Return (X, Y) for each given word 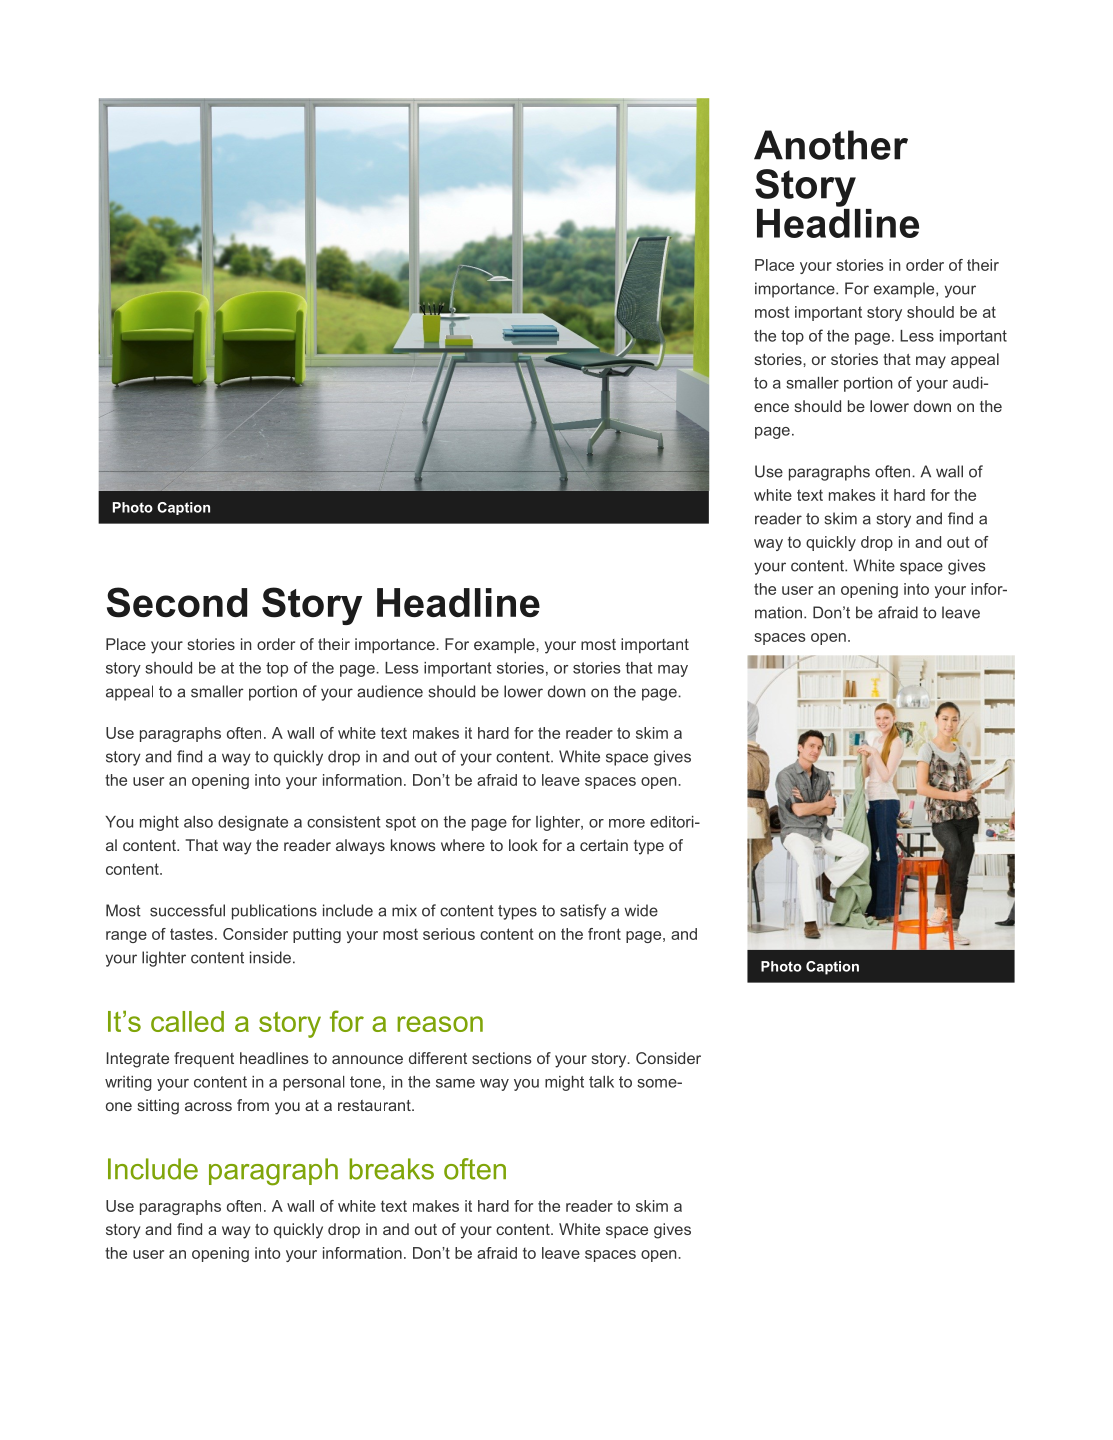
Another (831, 145)
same (455, 1083)
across (208, 1106)
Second (177, 602)
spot (401, 823)
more (627, 823)
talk (601, 1082)
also (198, 822)
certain (604, 845)
